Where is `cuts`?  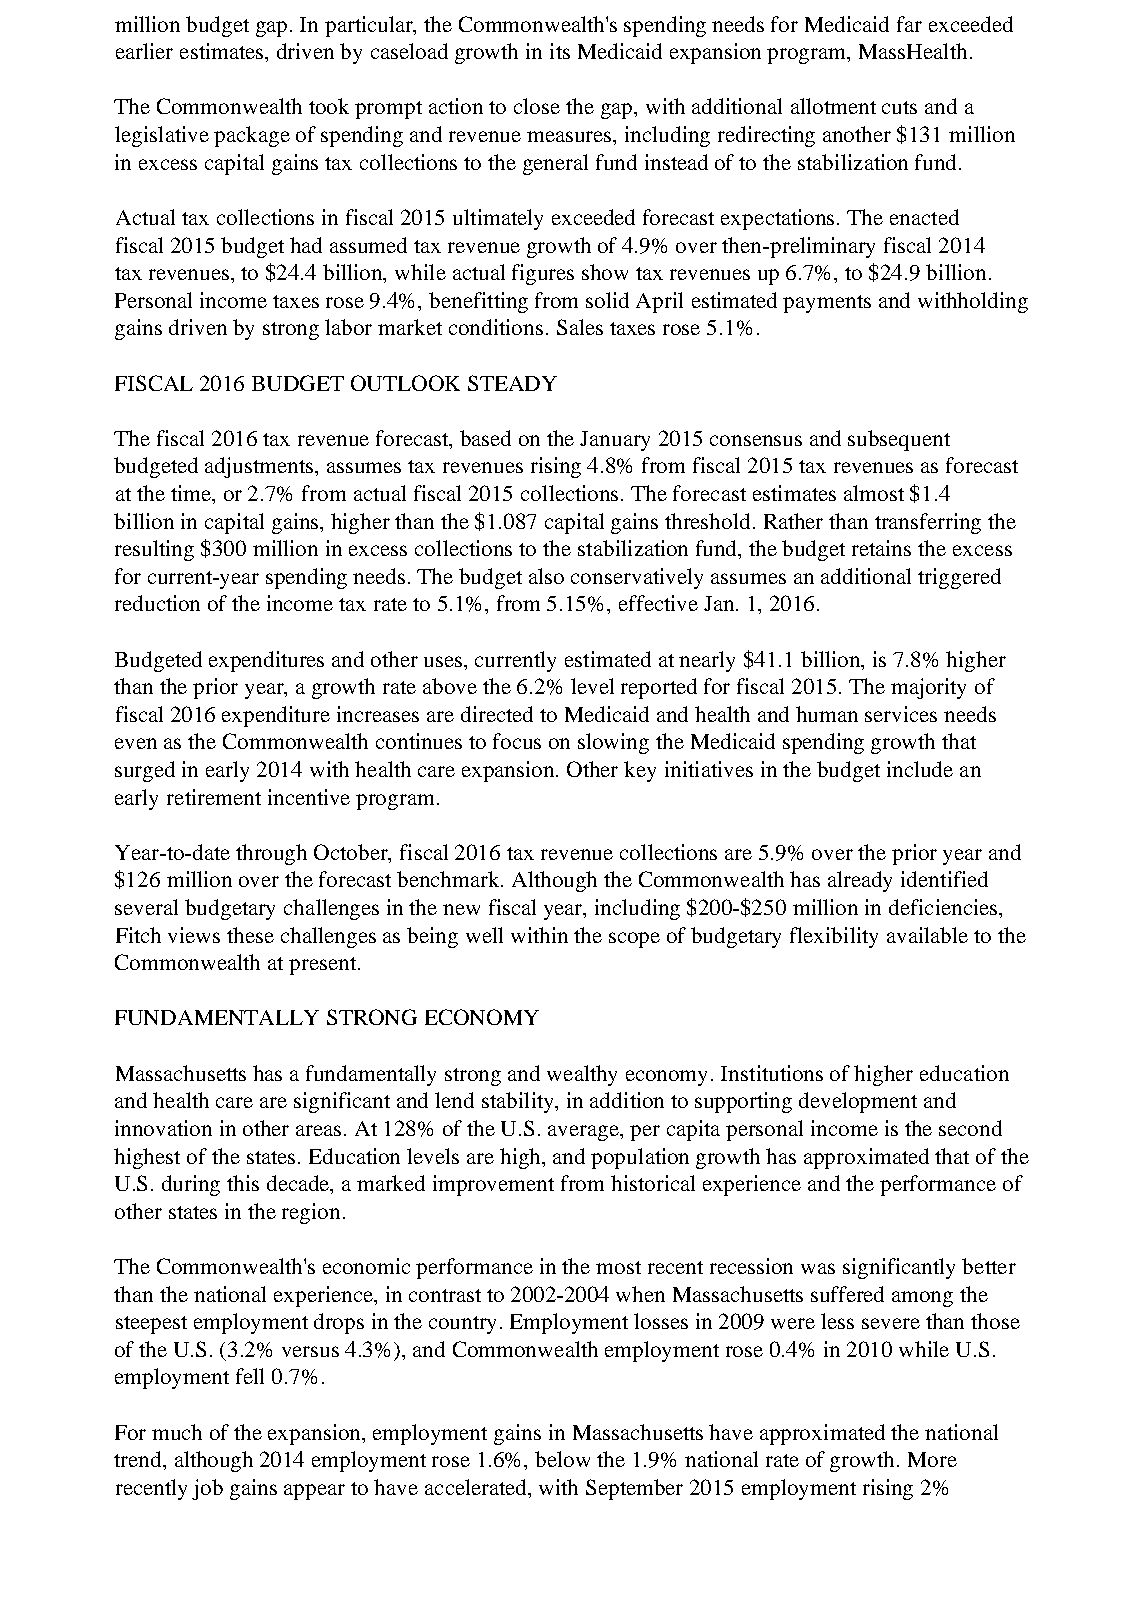
cuts is located at coordinates (899, 107).
